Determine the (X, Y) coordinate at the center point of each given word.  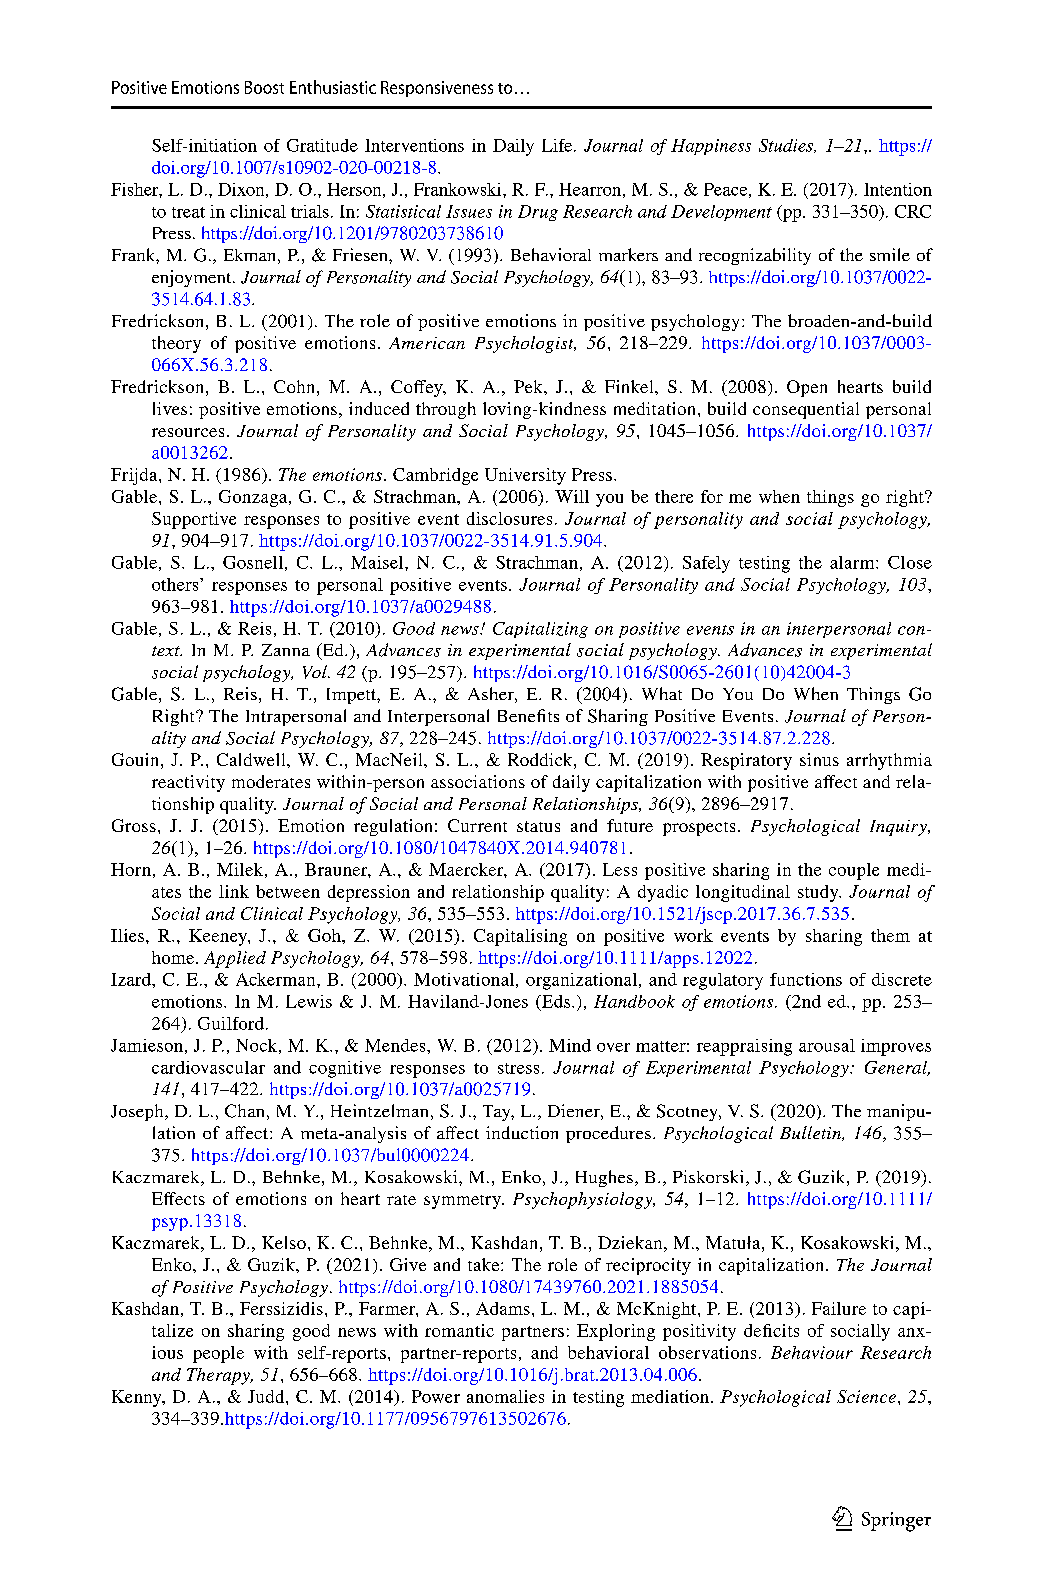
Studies (787, 146)
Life (558, 145)
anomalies (505, 1396)
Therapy (219, 1376)
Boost (264, 87)
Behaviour (812, 1352)
